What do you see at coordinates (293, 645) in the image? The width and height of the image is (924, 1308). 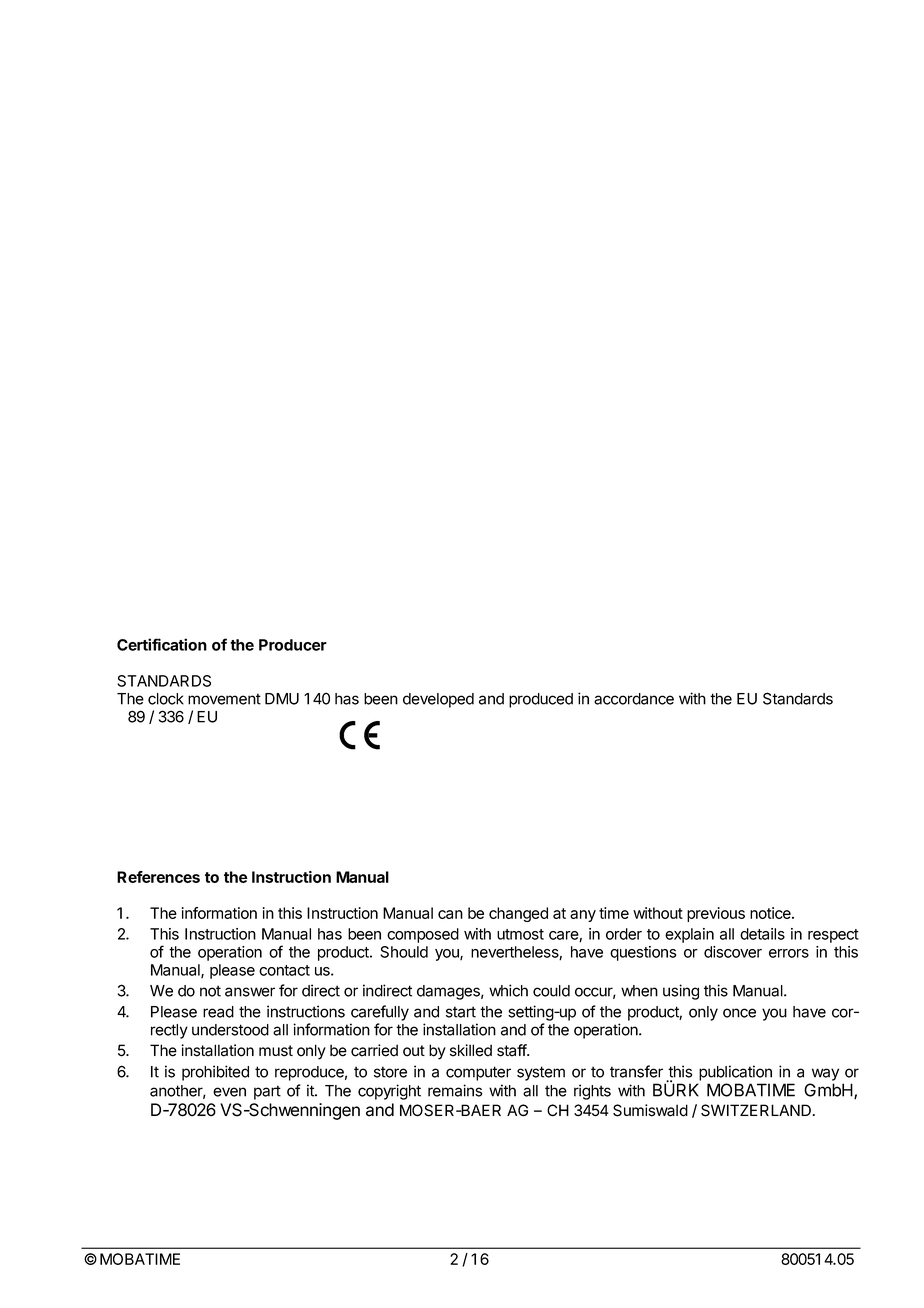 I see `Producer` at bounding box center [293, 645].
